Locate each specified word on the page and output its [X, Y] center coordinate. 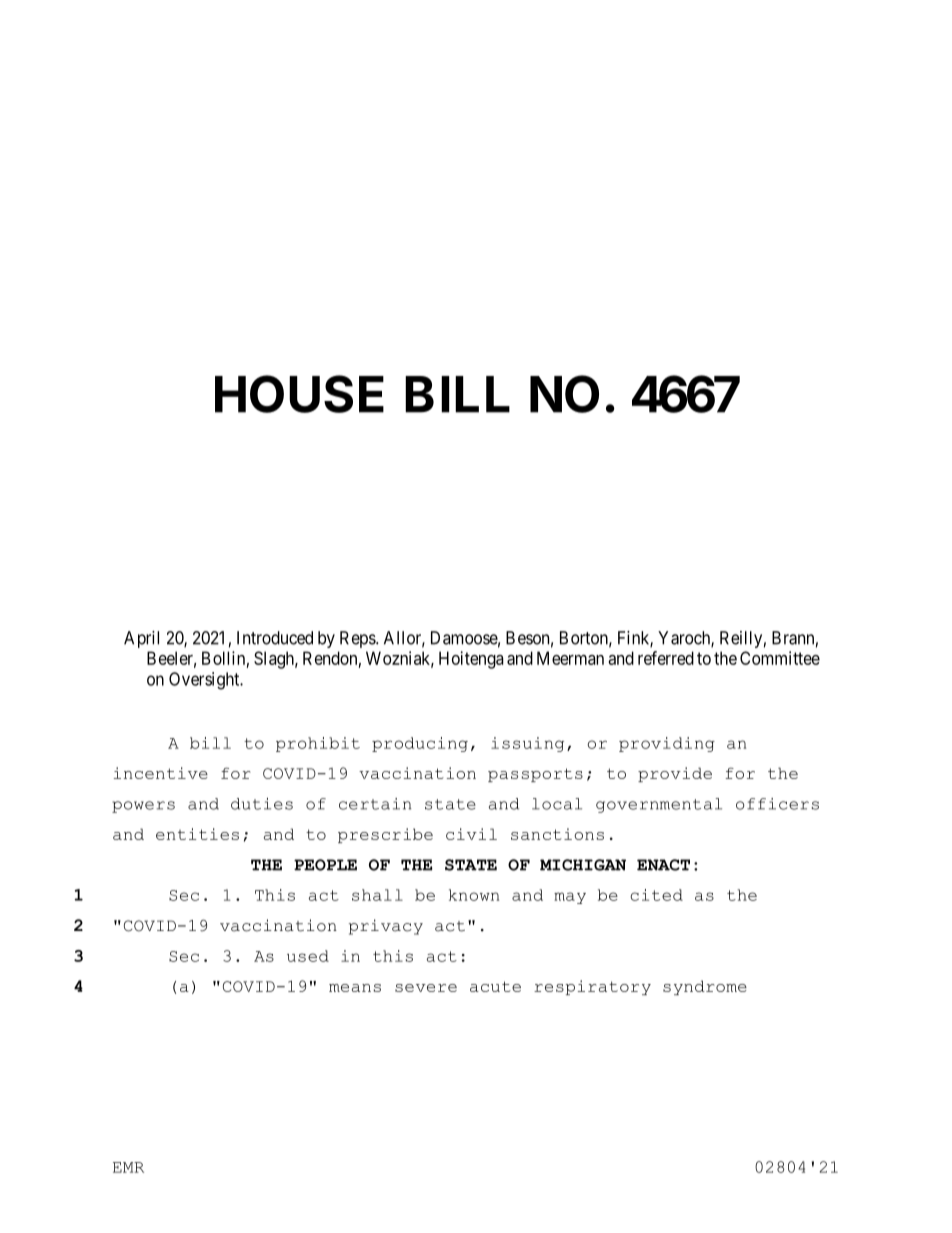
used [308, 956]
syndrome [705, 987]
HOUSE [299, 394]
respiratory [592, 987]
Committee [780, 658]
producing [420, 744]
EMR [128, 1167]
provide [675, 774]
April [141, 639]
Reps [358, 639]
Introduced [275, 638]
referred [666, 658]
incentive [161, 773]
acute [495, 986]
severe [426, 988]
